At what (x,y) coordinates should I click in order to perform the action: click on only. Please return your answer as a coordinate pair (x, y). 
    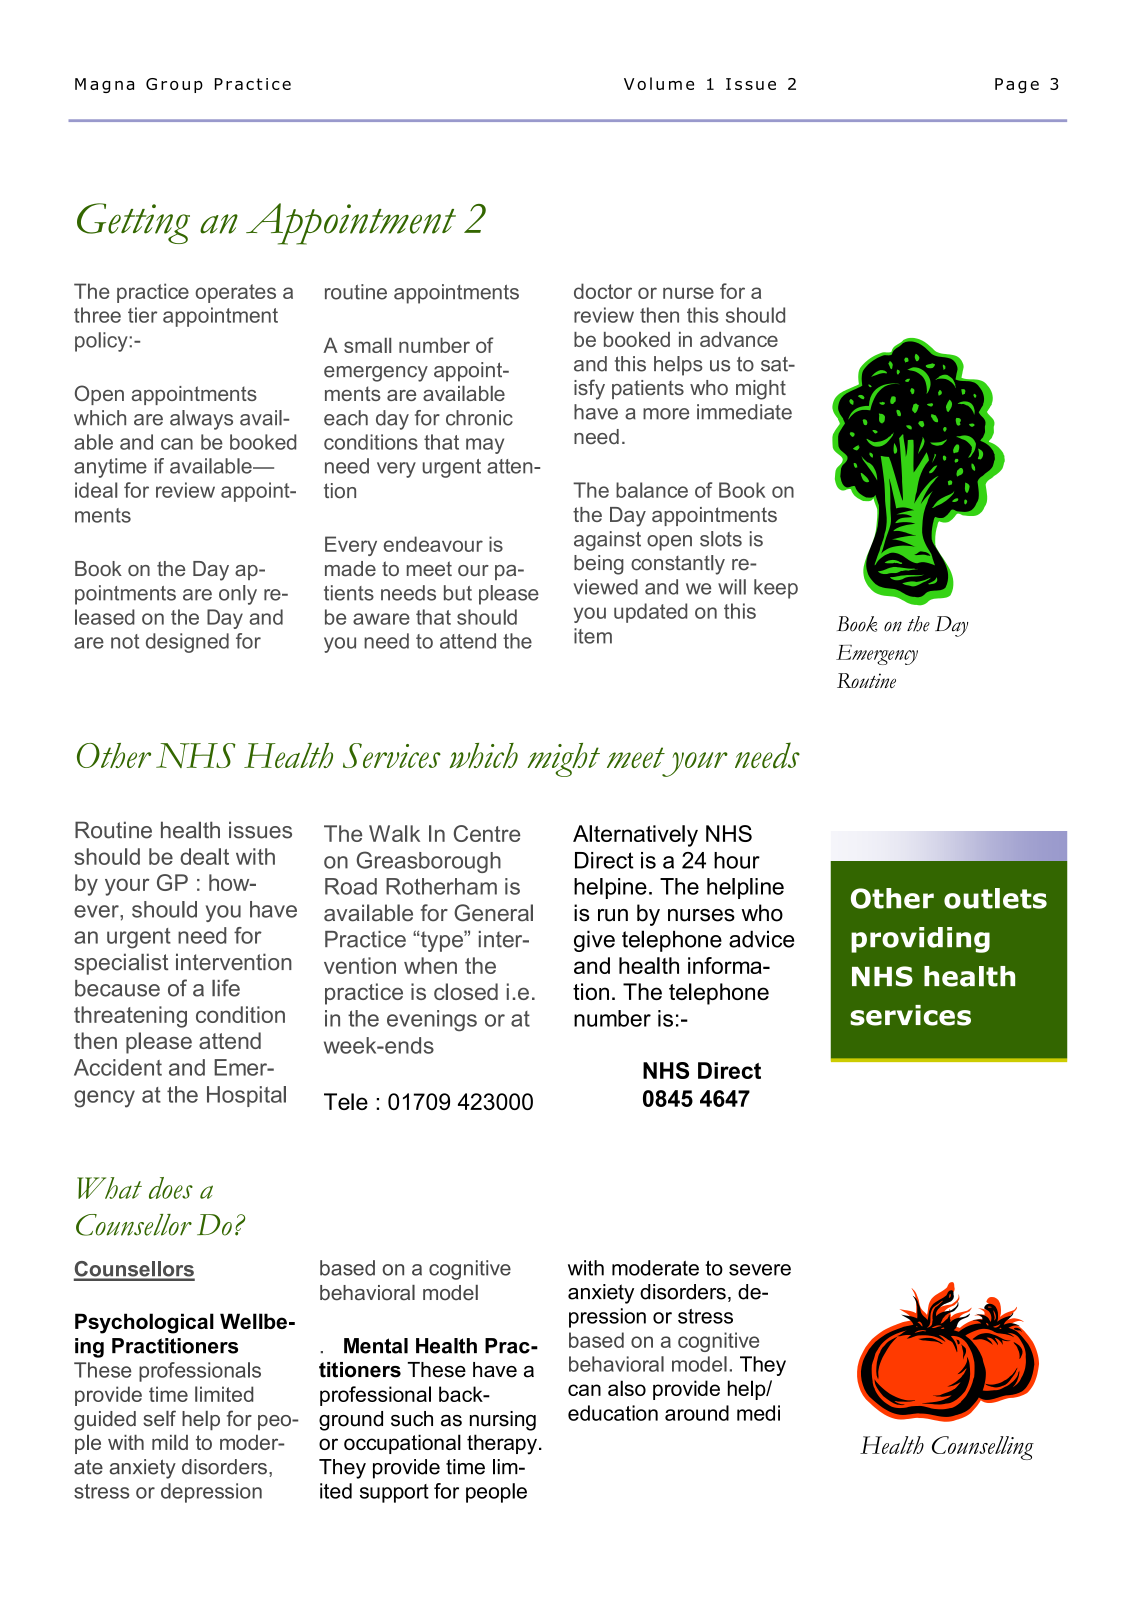
    Looking at the image, I should click on (238, 595).
